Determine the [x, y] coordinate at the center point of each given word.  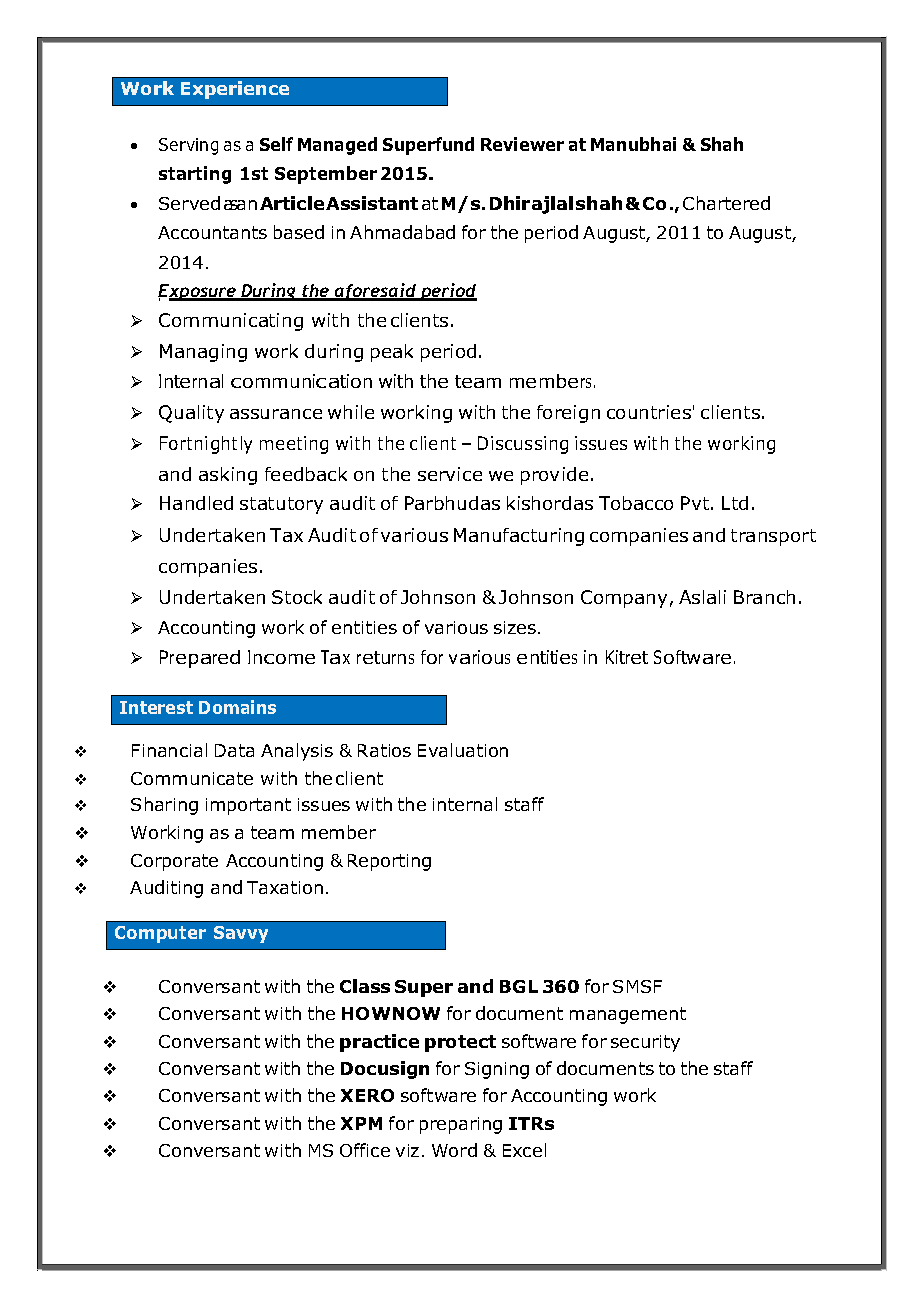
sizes [516, 627]
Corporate [174, 862]
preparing [461, 1125]
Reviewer [522, 144]
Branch [764, 597]
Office [365, 1150]
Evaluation [463, 750]
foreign [568, 414]
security [645, 1043]
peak [392, 353]
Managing [203, 353]
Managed [337, 146]
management [628, 1015]
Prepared [200, 659]
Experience [235, 90]
